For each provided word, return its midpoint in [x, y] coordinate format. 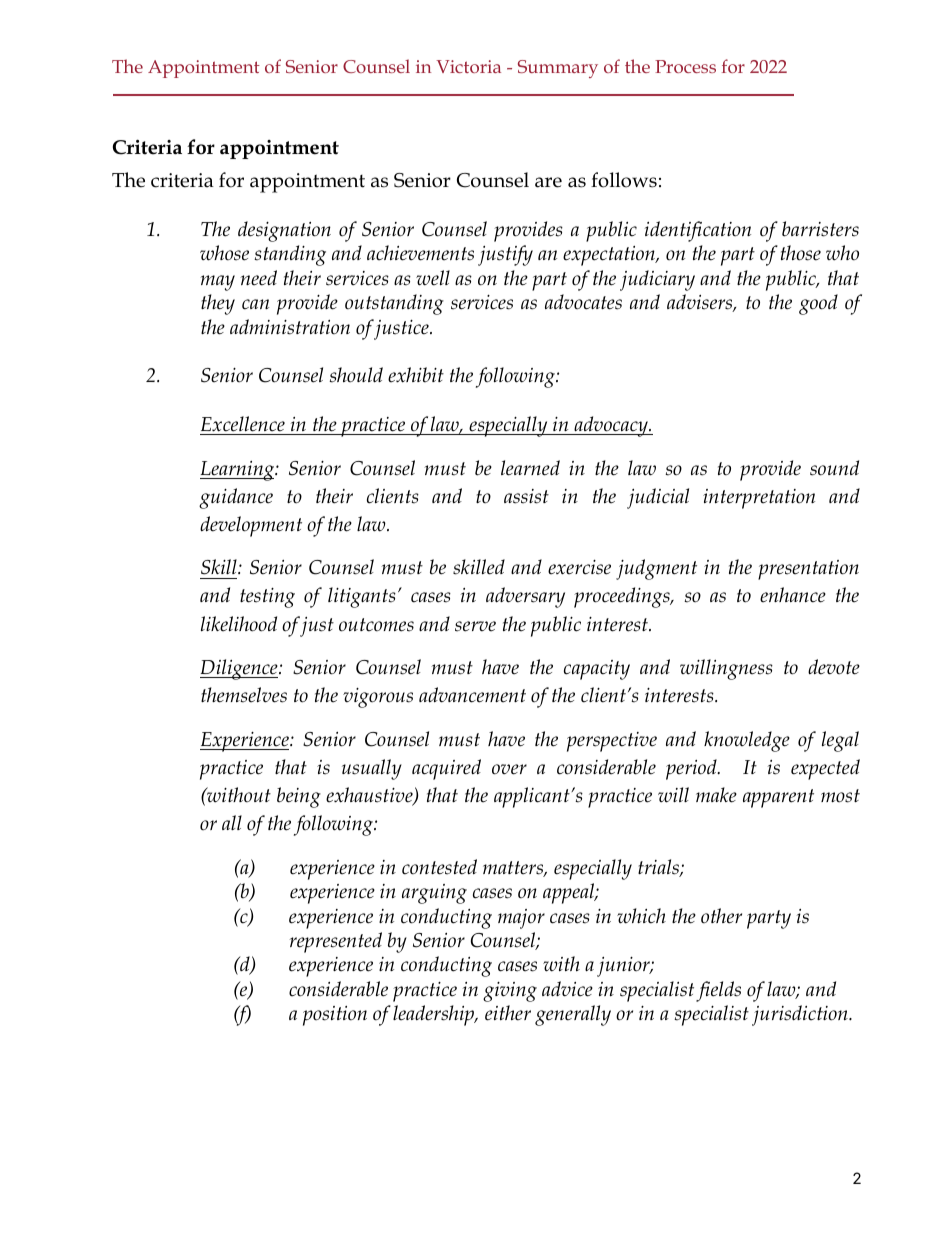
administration [290, 327]
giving [510, 992]
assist [526, 496]
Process [685, 66]
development [251, 526]
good [818, 304]
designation [284, 231]
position [335, 1016]
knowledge [747, 741]
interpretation [759, 499]
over [509, 769]
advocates [583, 302]
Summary [558, 69]
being [299, 797]
